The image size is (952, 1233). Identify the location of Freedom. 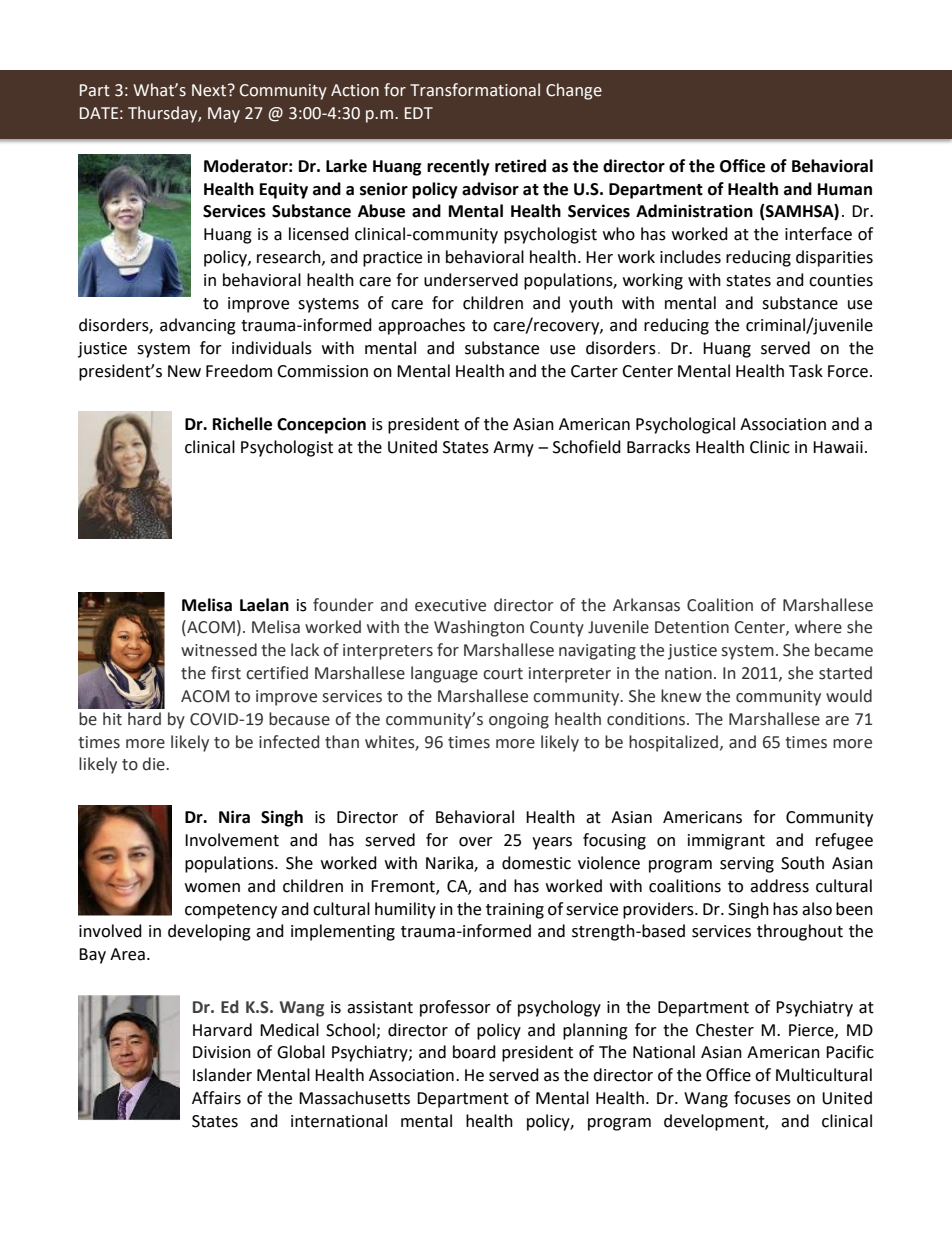
(239, 371).
